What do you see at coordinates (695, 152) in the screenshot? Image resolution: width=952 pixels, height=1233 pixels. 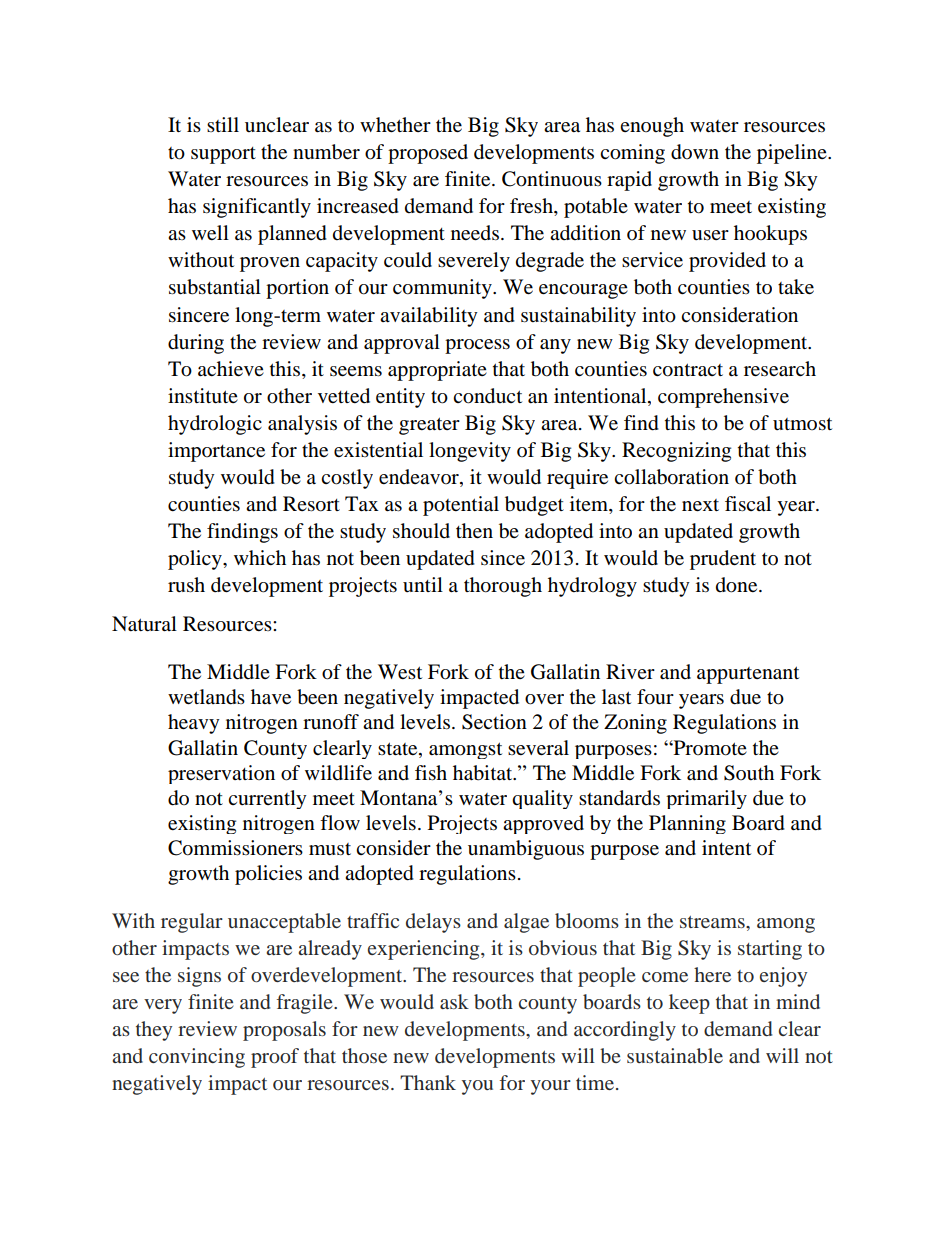 I see `down` at bounding box center [695, 152].
